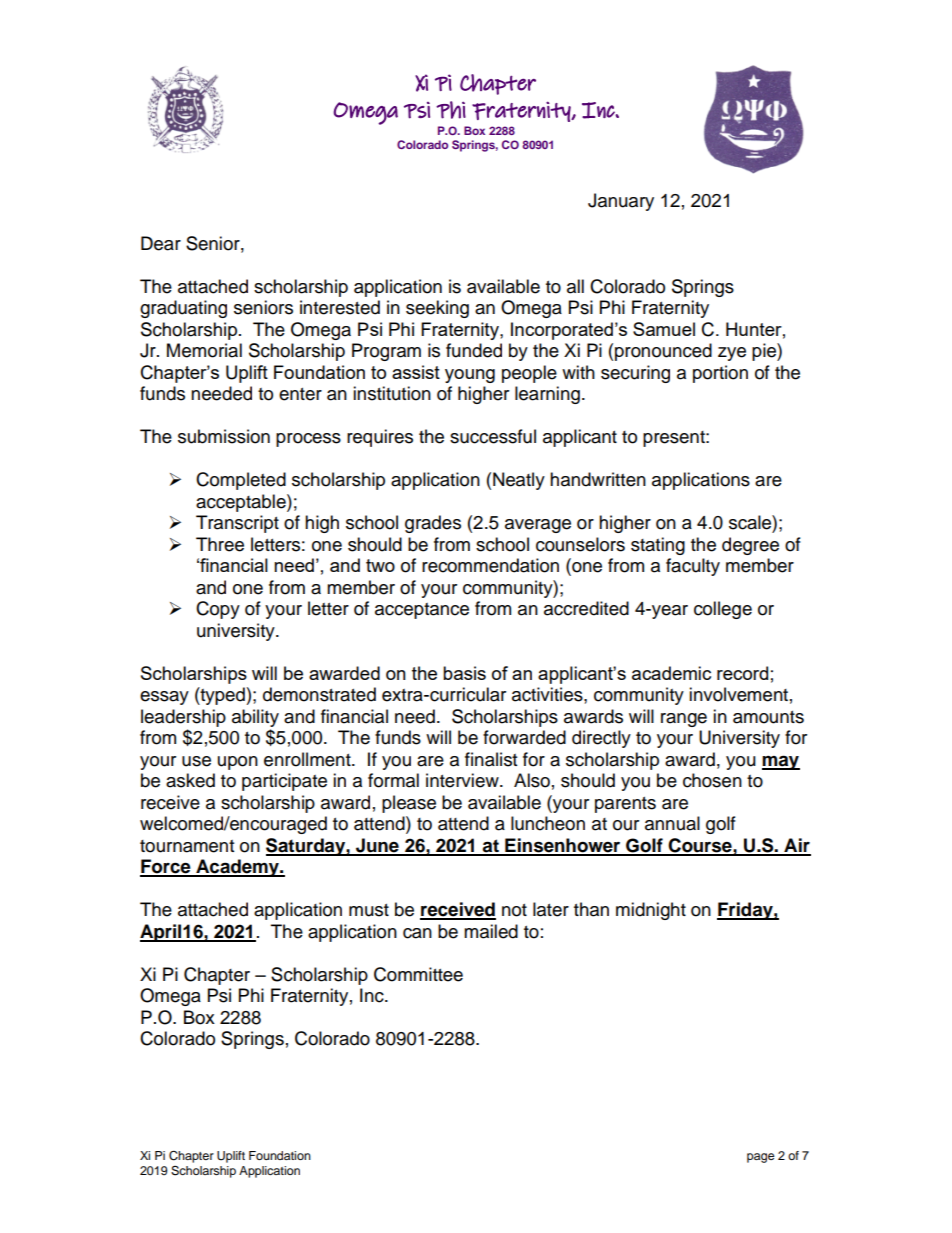 This screenshot has width=952, height=1233. I want to click on upon, so click(238, 763).
